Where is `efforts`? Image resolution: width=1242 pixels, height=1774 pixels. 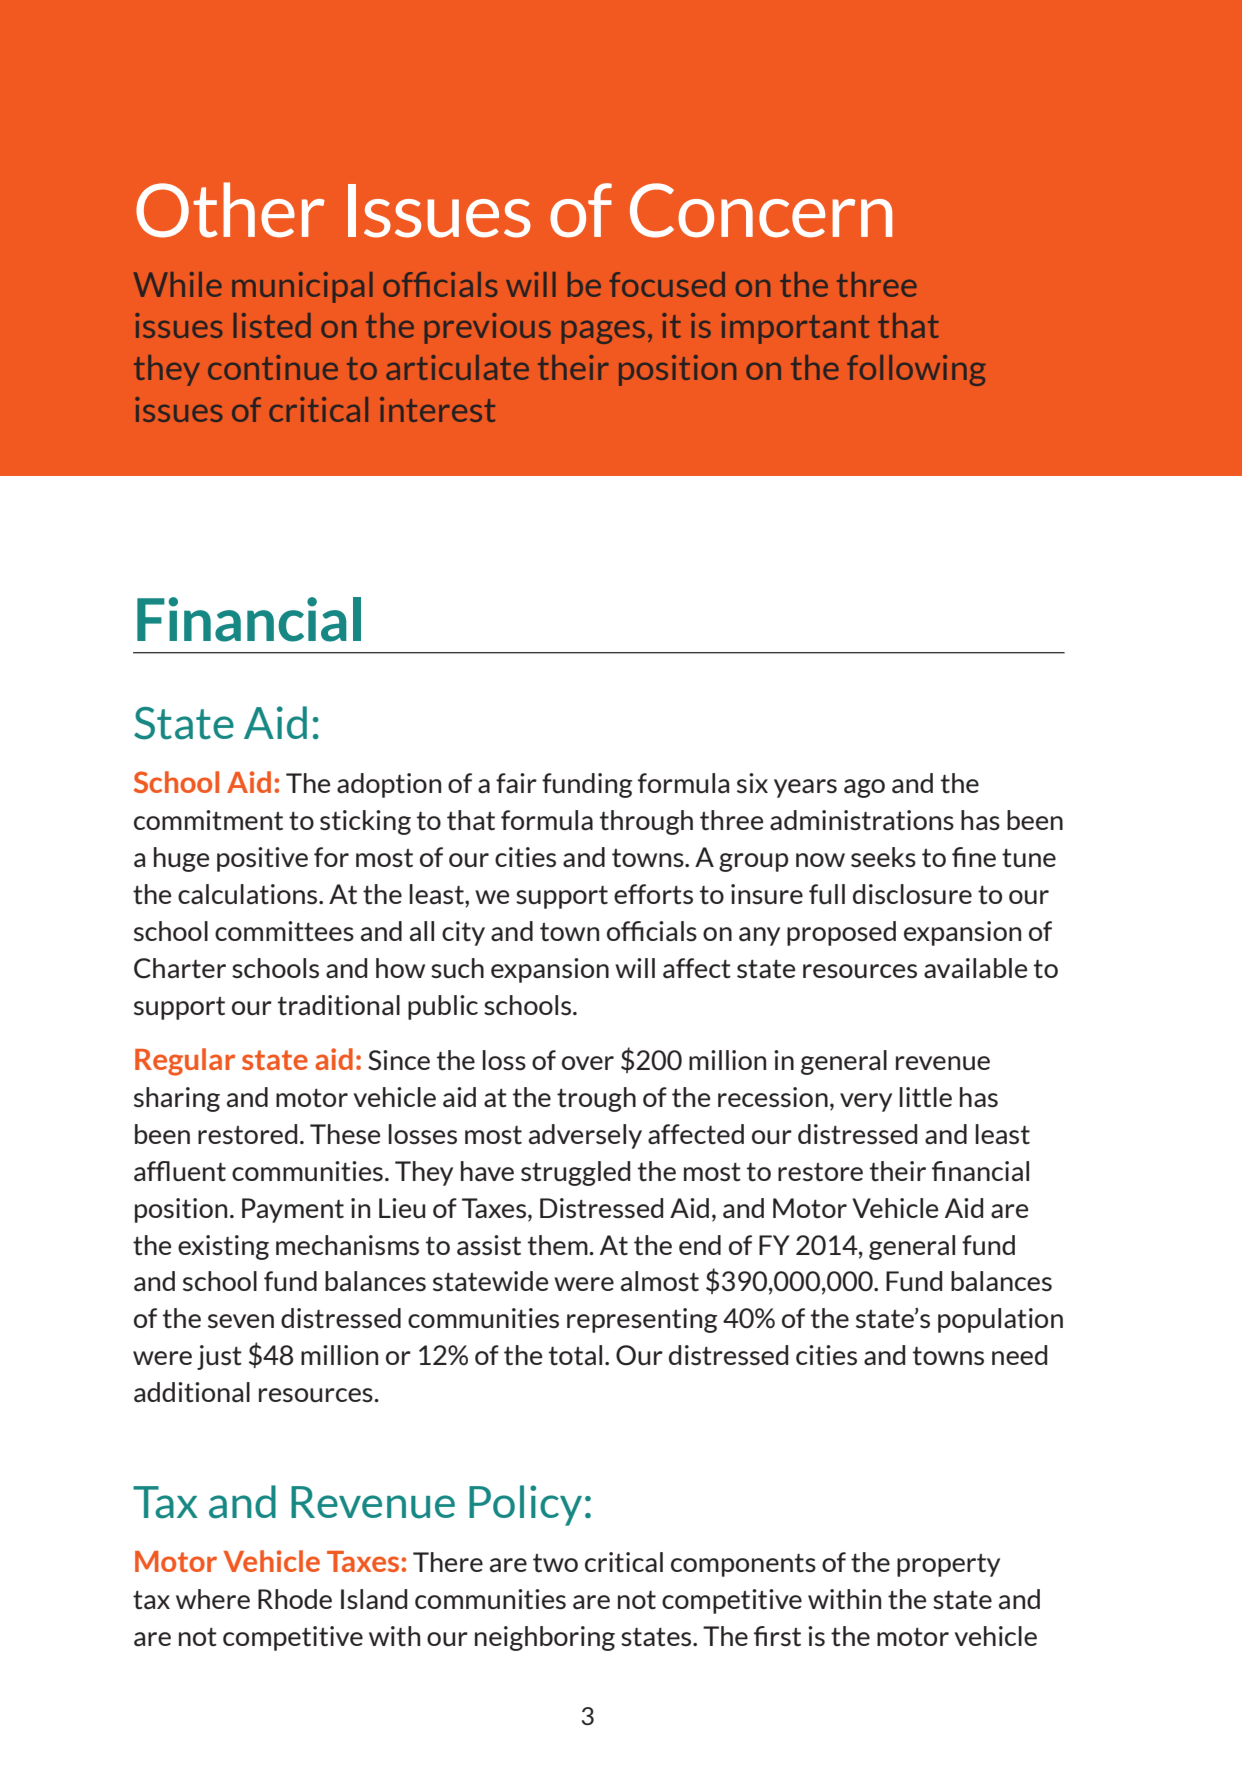 efforts is located at coordinates (653, 894).
